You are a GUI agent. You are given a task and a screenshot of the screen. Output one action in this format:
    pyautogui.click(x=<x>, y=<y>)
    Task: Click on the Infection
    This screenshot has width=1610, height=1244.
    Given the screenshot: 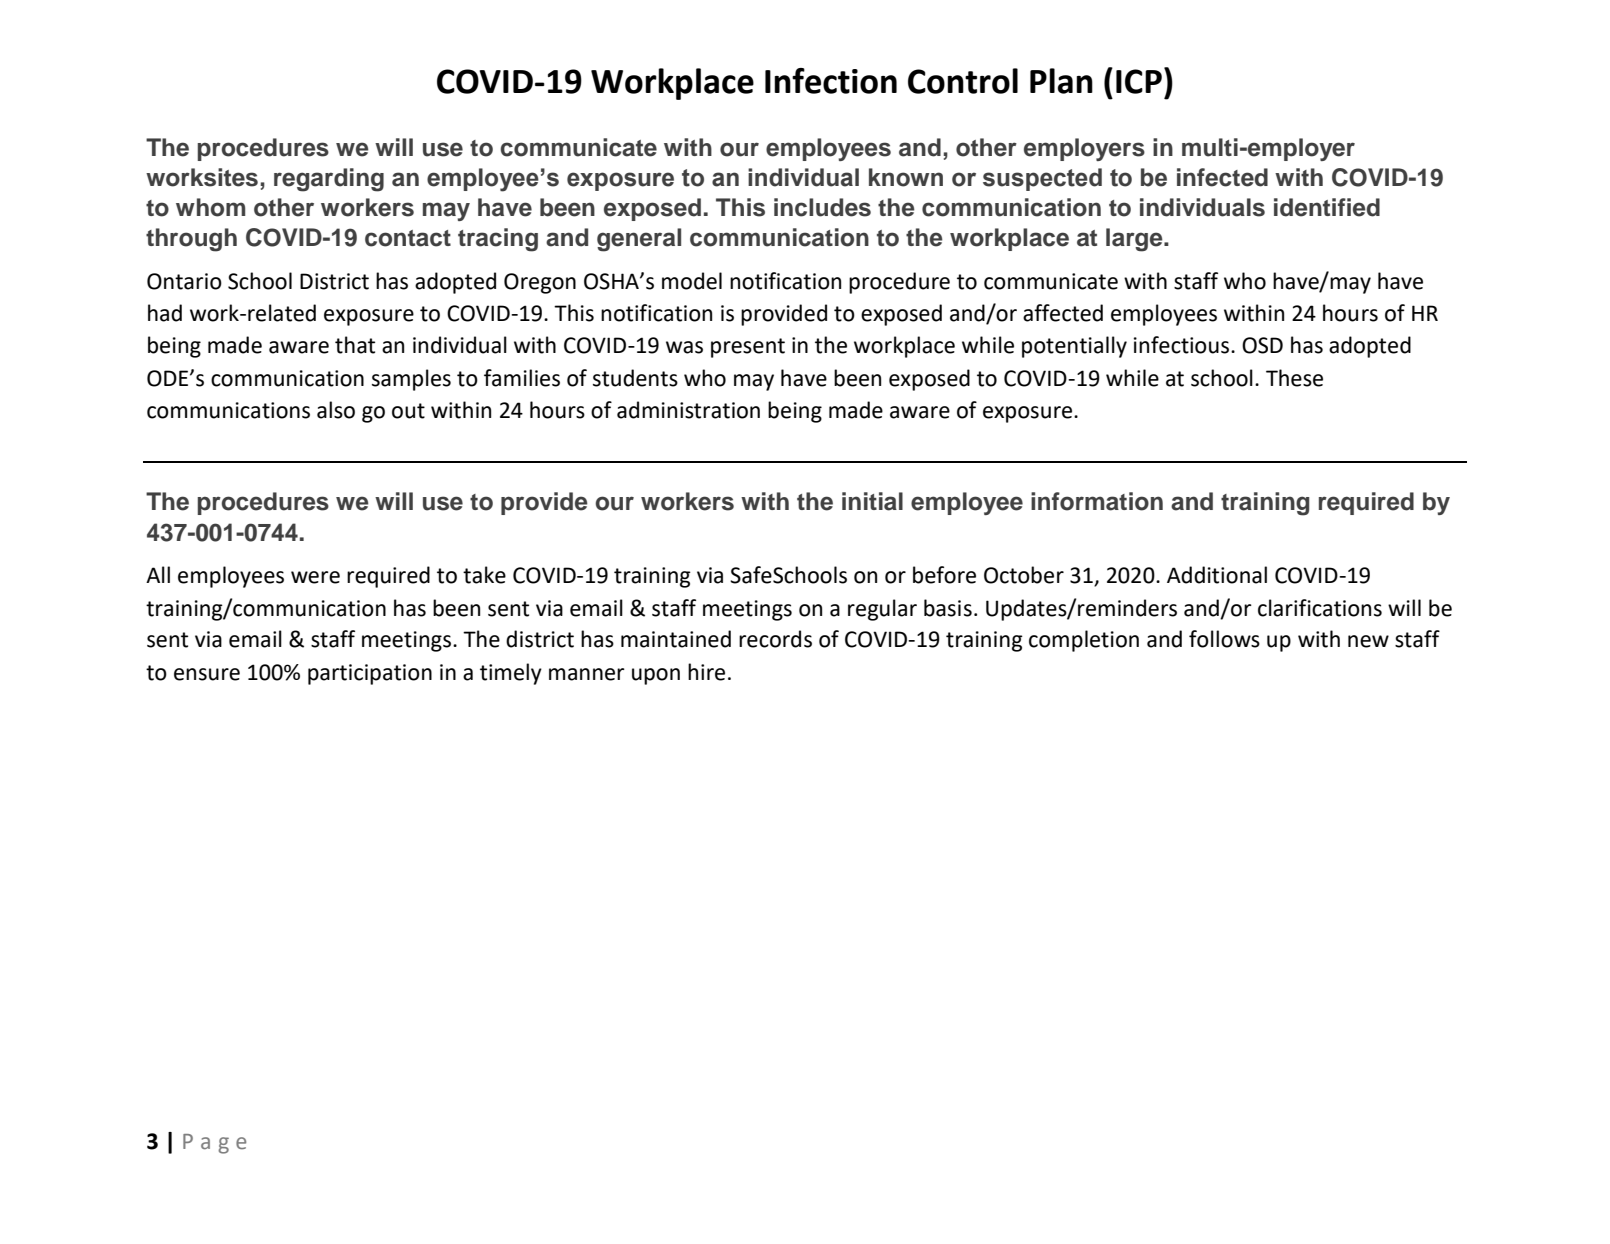 What is the action you would take?
    pyautogui.click(x=831, y=81)
